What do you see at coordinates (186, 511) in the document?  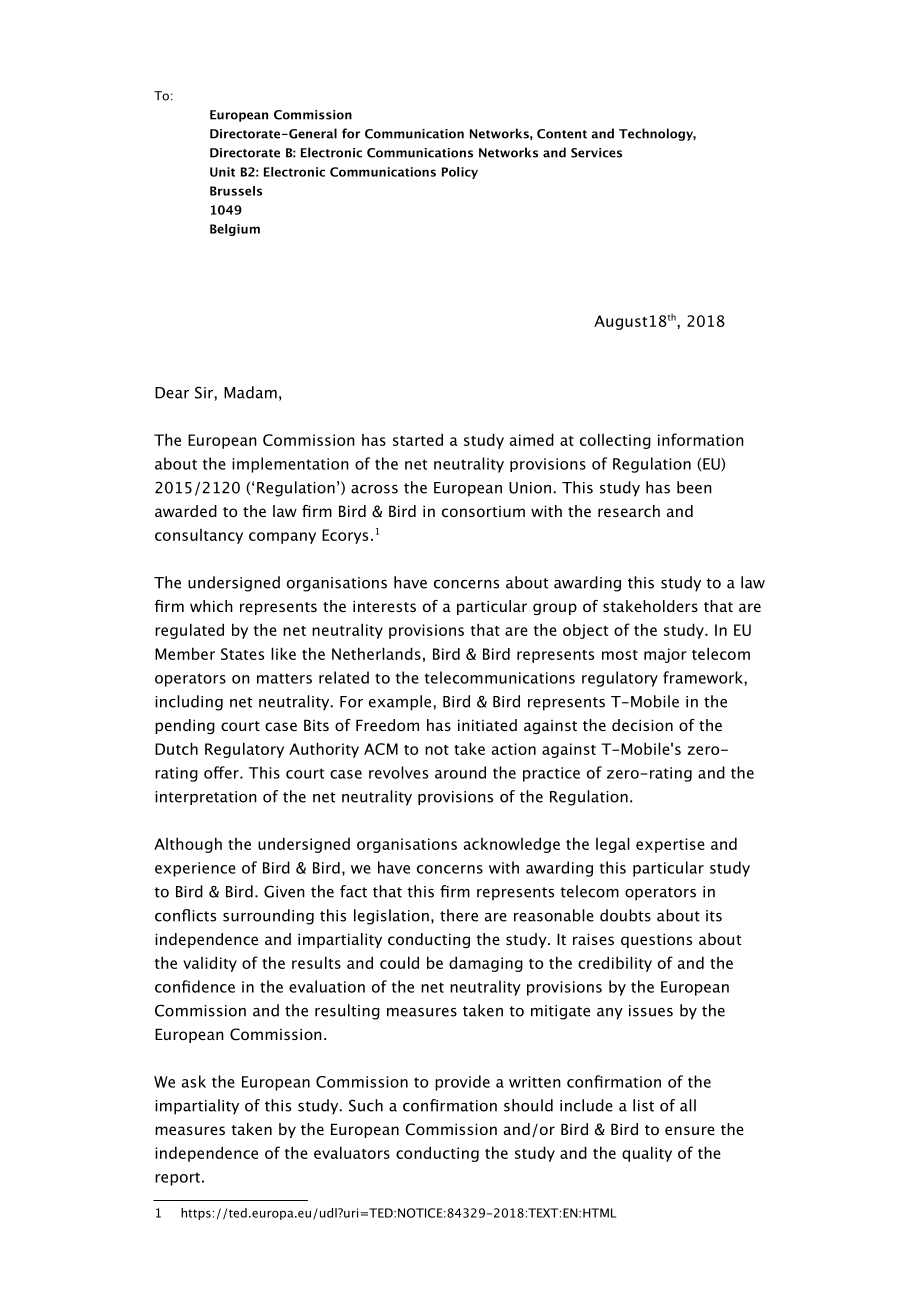 I see `awarded` at bounding box center [186, 511].
